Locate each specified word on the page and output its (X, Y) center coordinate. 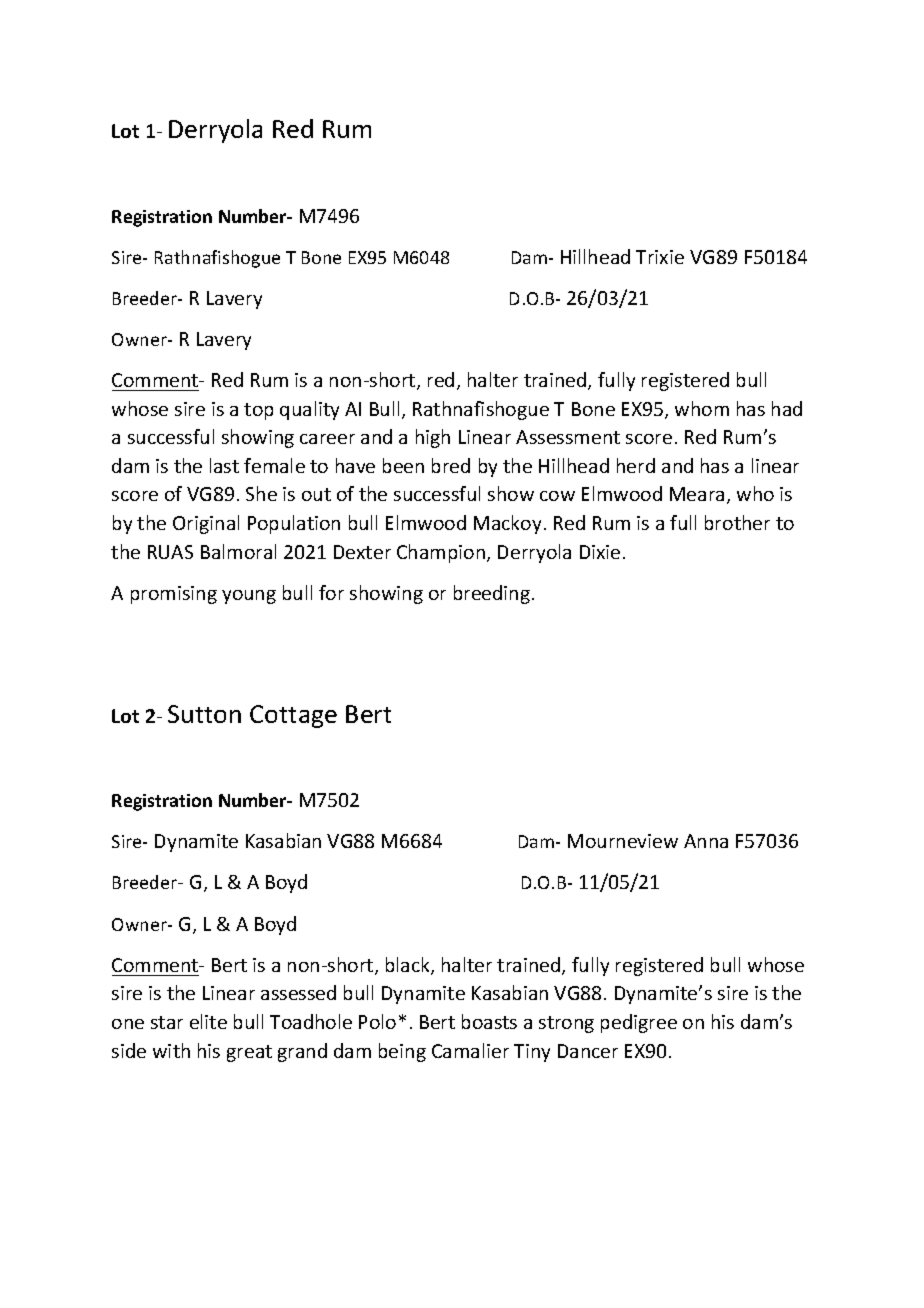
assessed (298, 992)
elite (208, 1021)
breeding (492, 594)
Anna (706, 841)
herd (636, 465)
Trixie (660, 257)
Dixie (600, 552)
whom (702, 408)
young (249, 597)
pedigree (639, 1023)
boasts (489, 1021)
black (409, 966)
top (258, 411)
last (224, 465)
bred (451, 465)
